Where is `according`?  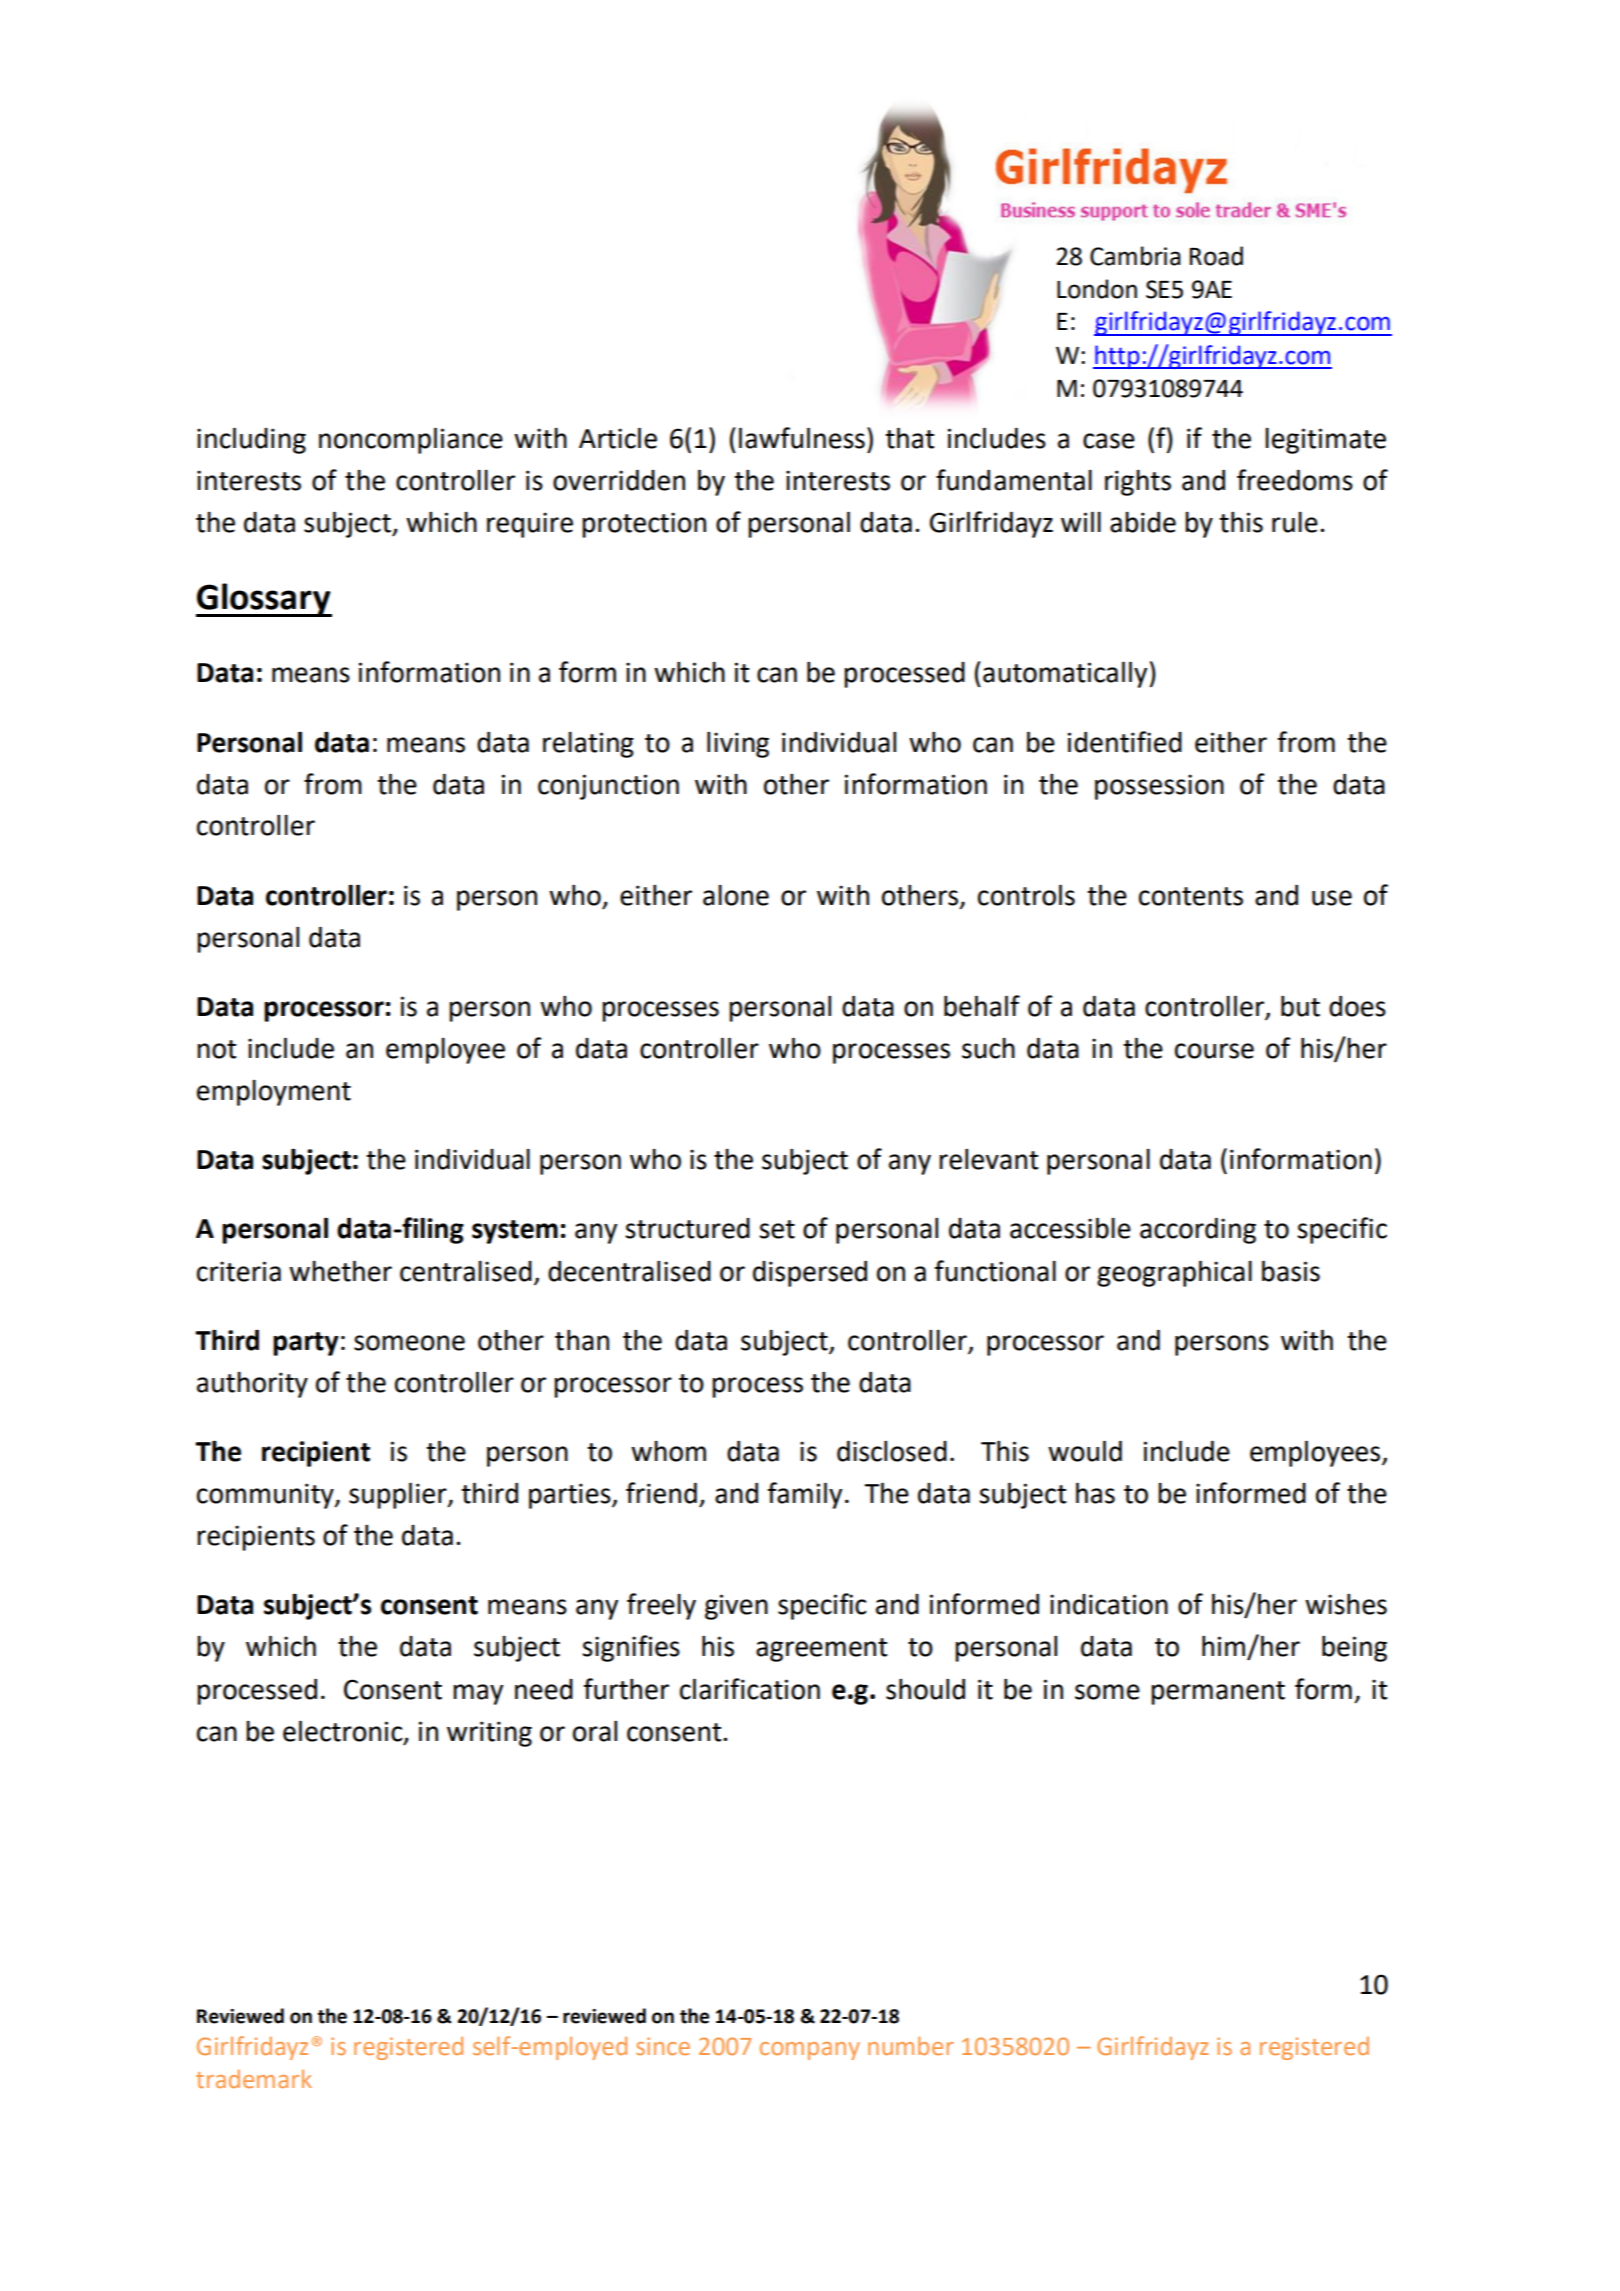
according is located at coordinates (1198, 1231).
